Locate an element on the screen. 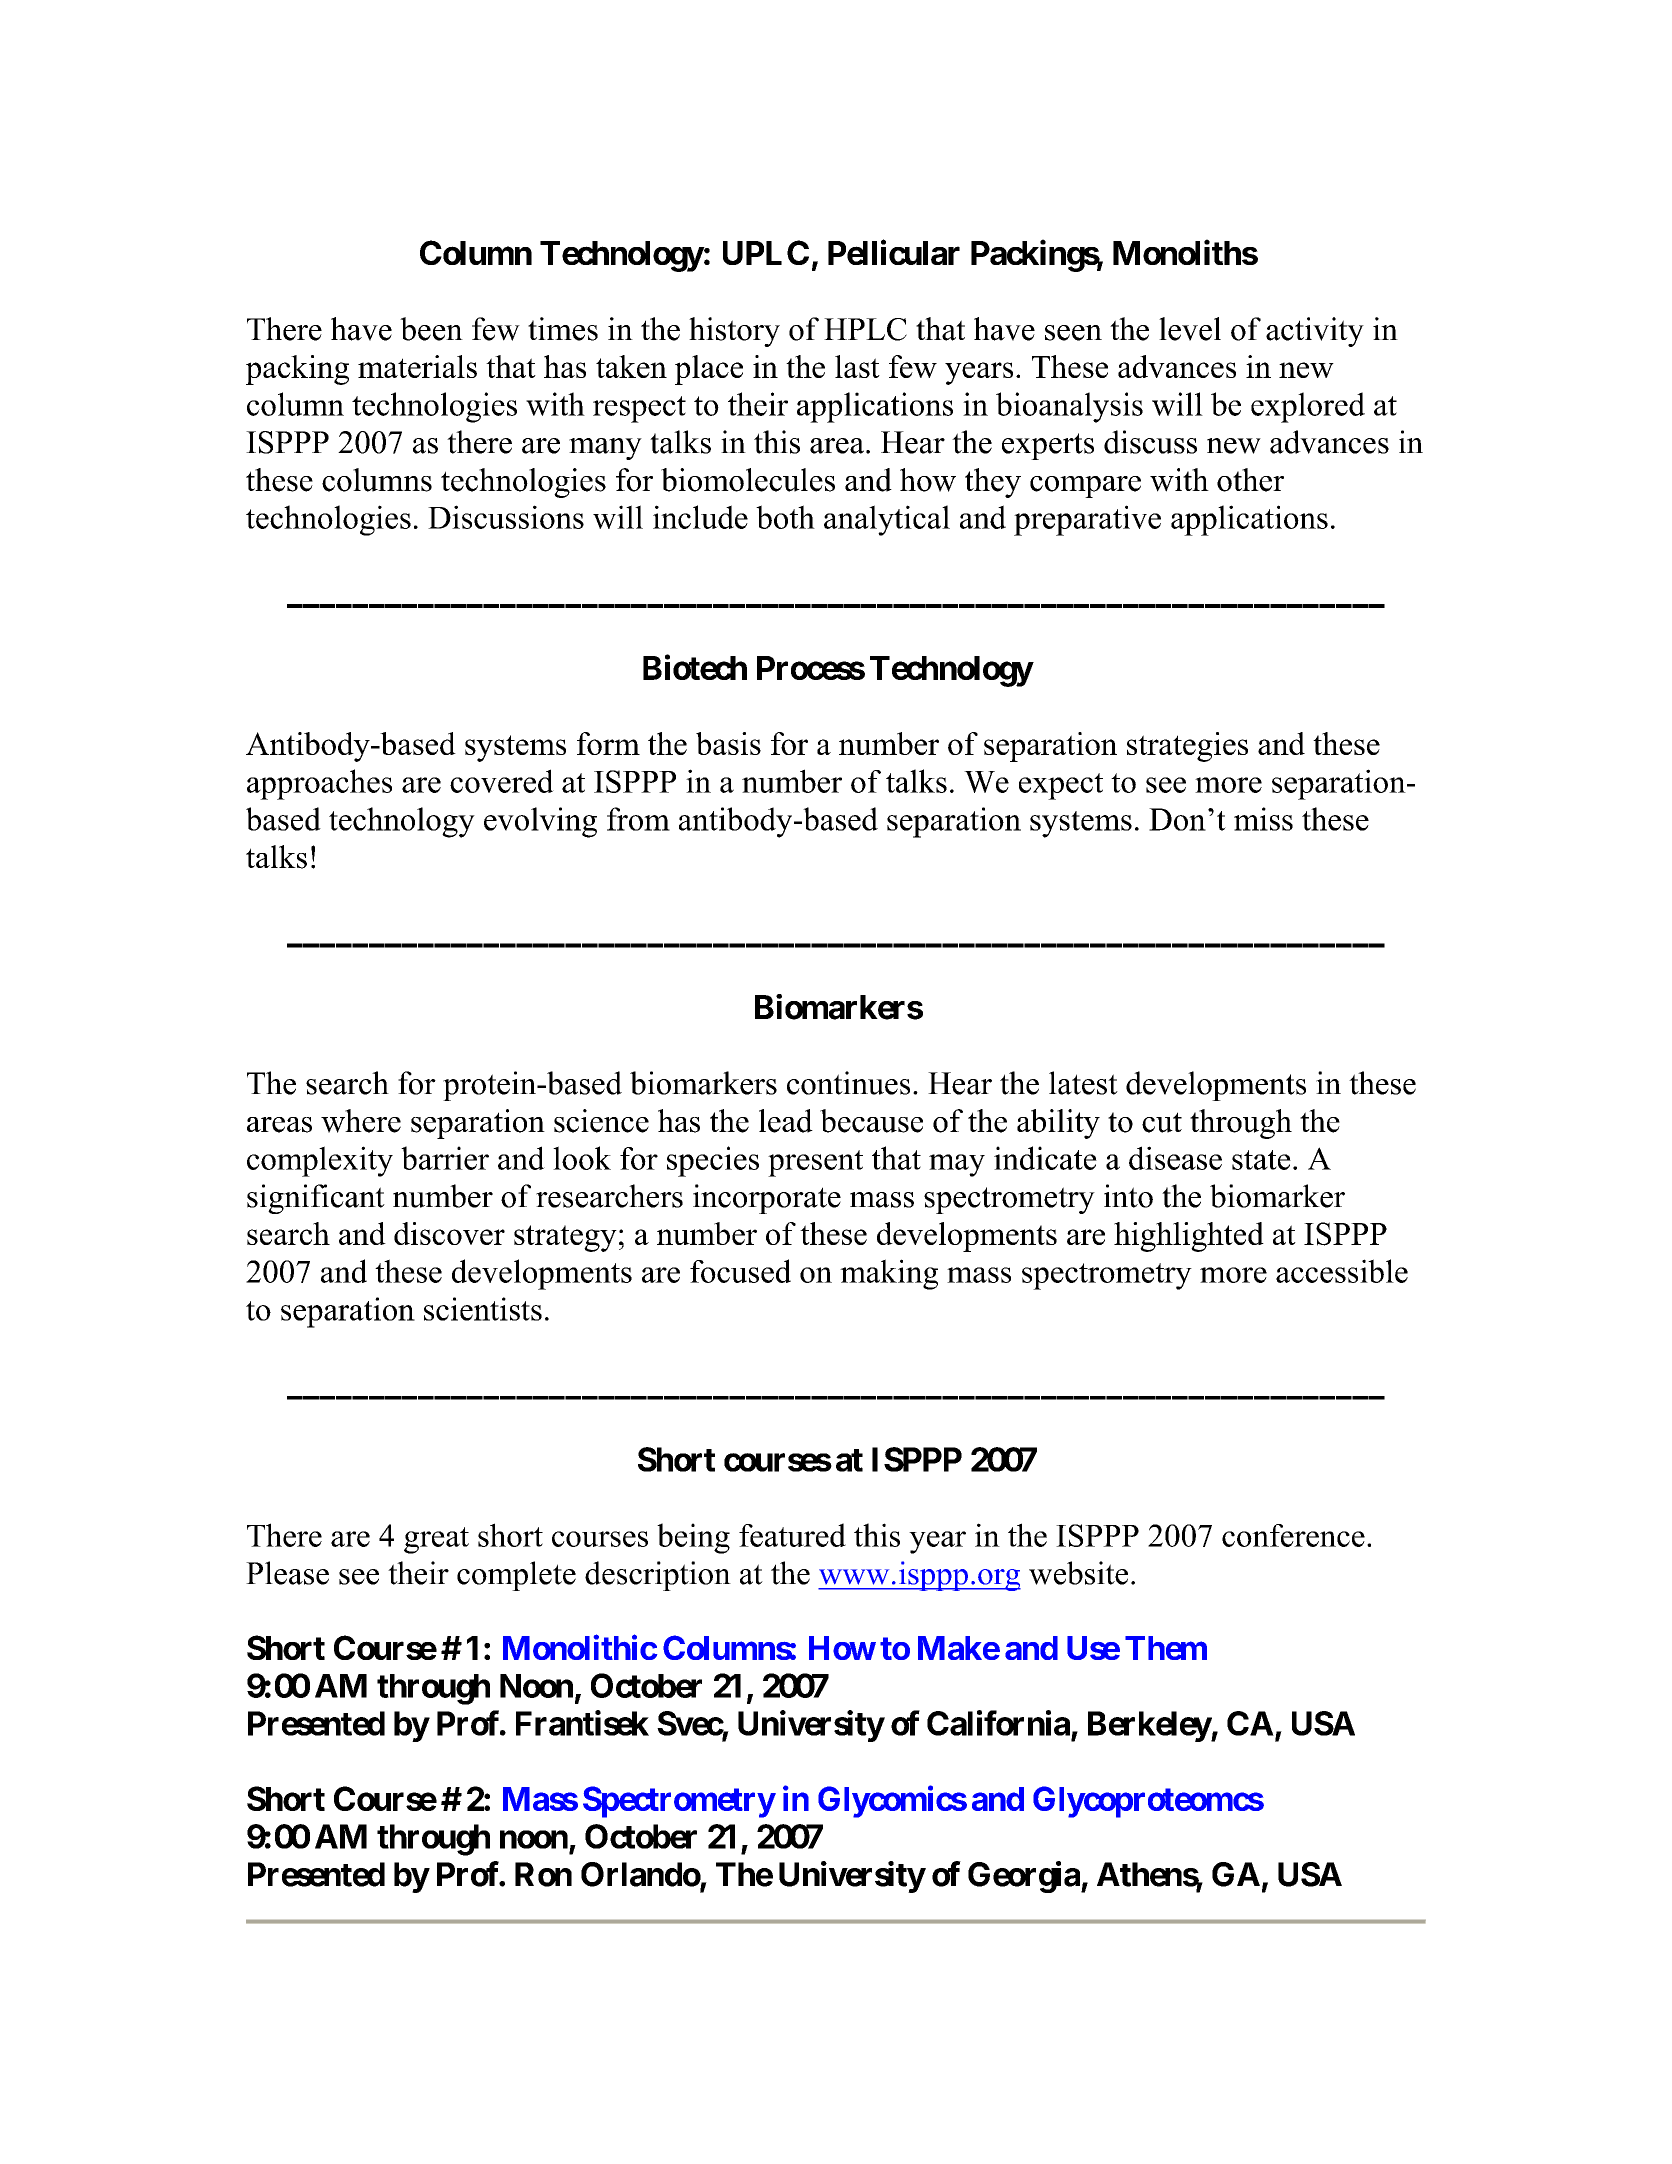 This screenshot has width=1672, height=2164. lead is located at coordinates (786, 1121).
